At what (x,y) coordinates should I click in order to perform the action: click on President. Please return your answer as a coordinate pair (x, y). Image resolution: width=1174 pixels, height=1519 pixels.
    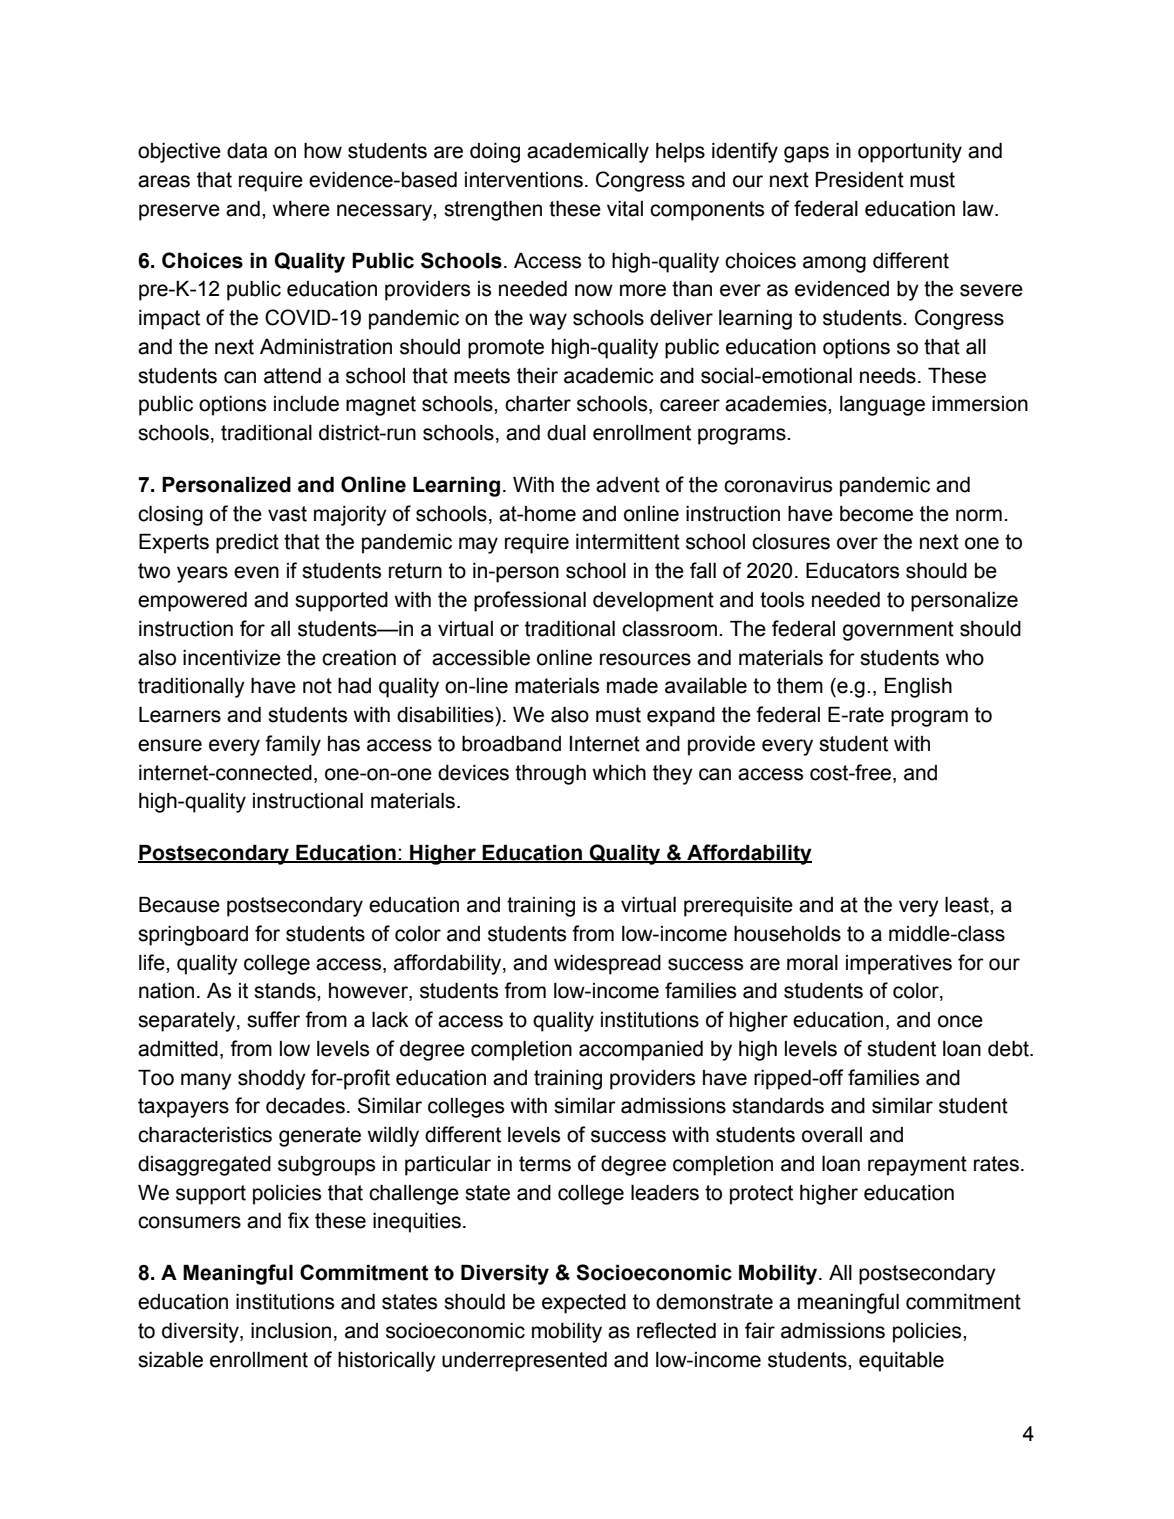
    Looking at the image, I should click on (860, 180).
